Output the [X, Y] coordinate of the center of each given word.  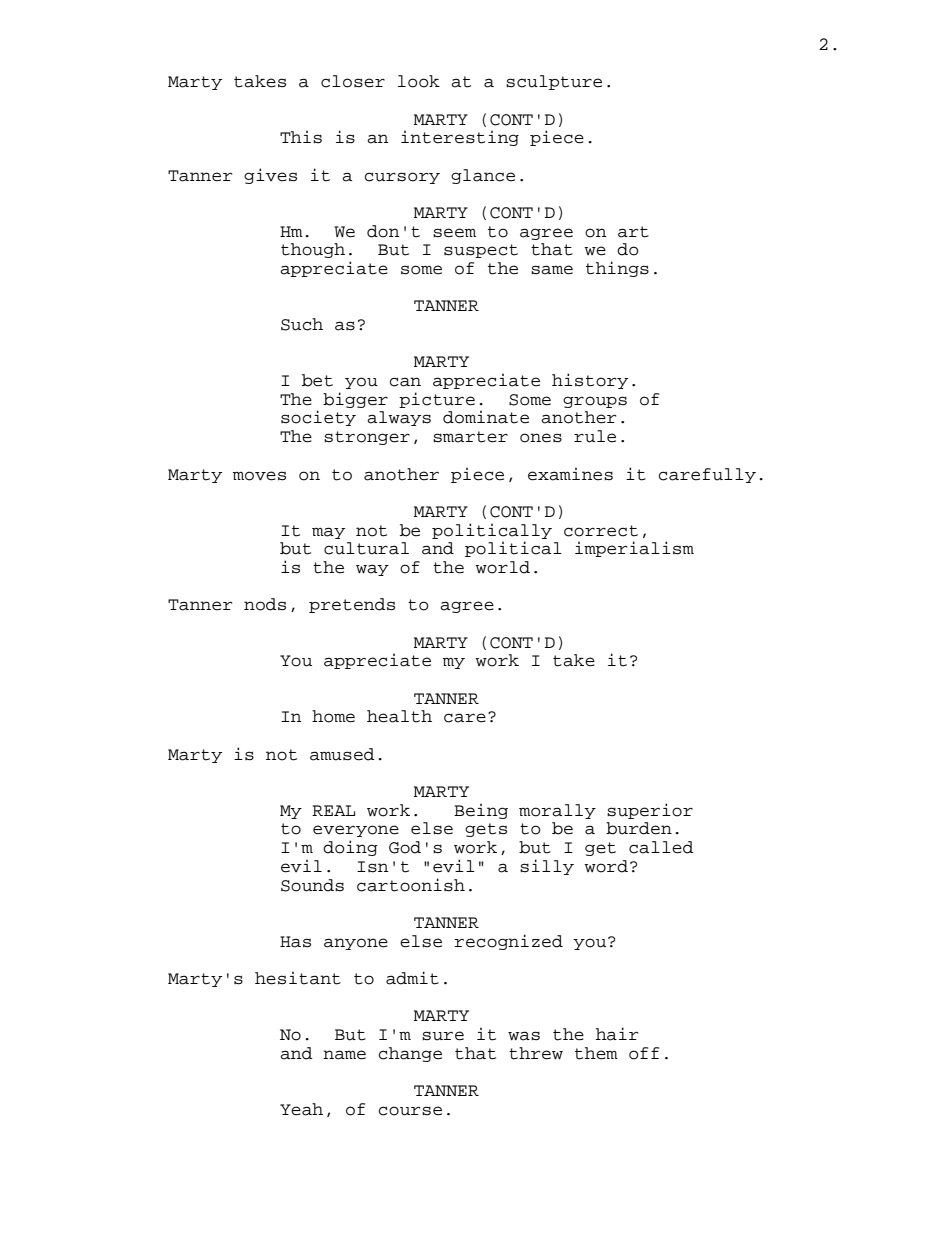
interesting [460, 138]
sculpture [554, 82]
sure [443, 1036]
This [301, 137]
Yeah [301, 1109]
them [596, 1053]
